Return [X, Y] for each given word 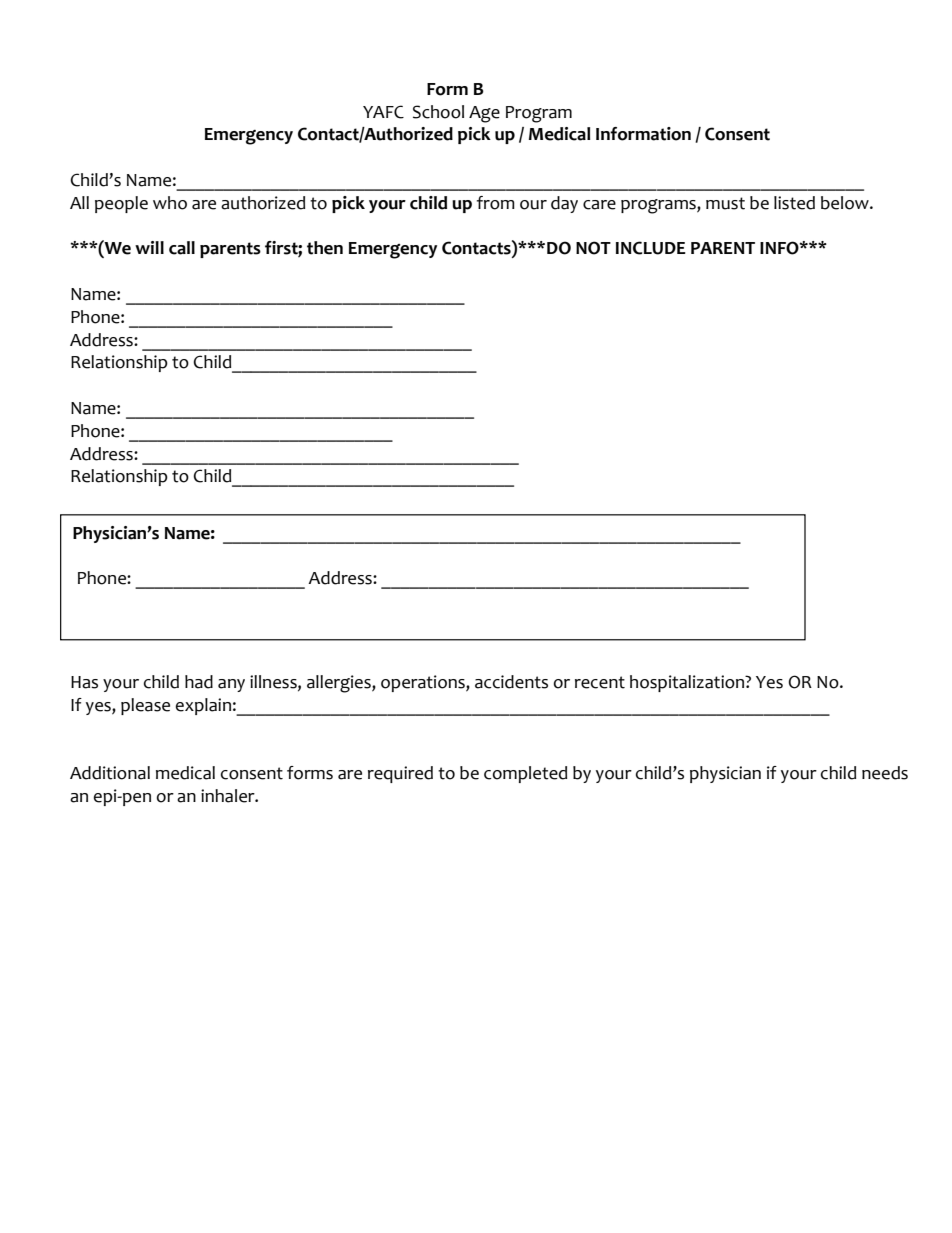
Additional [110, 773]
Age [484, 114]
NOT [593, 248]
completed [525, 774]
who [170, 203]
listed [794, 203]
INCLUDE [651, 248]
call [182, 248]
